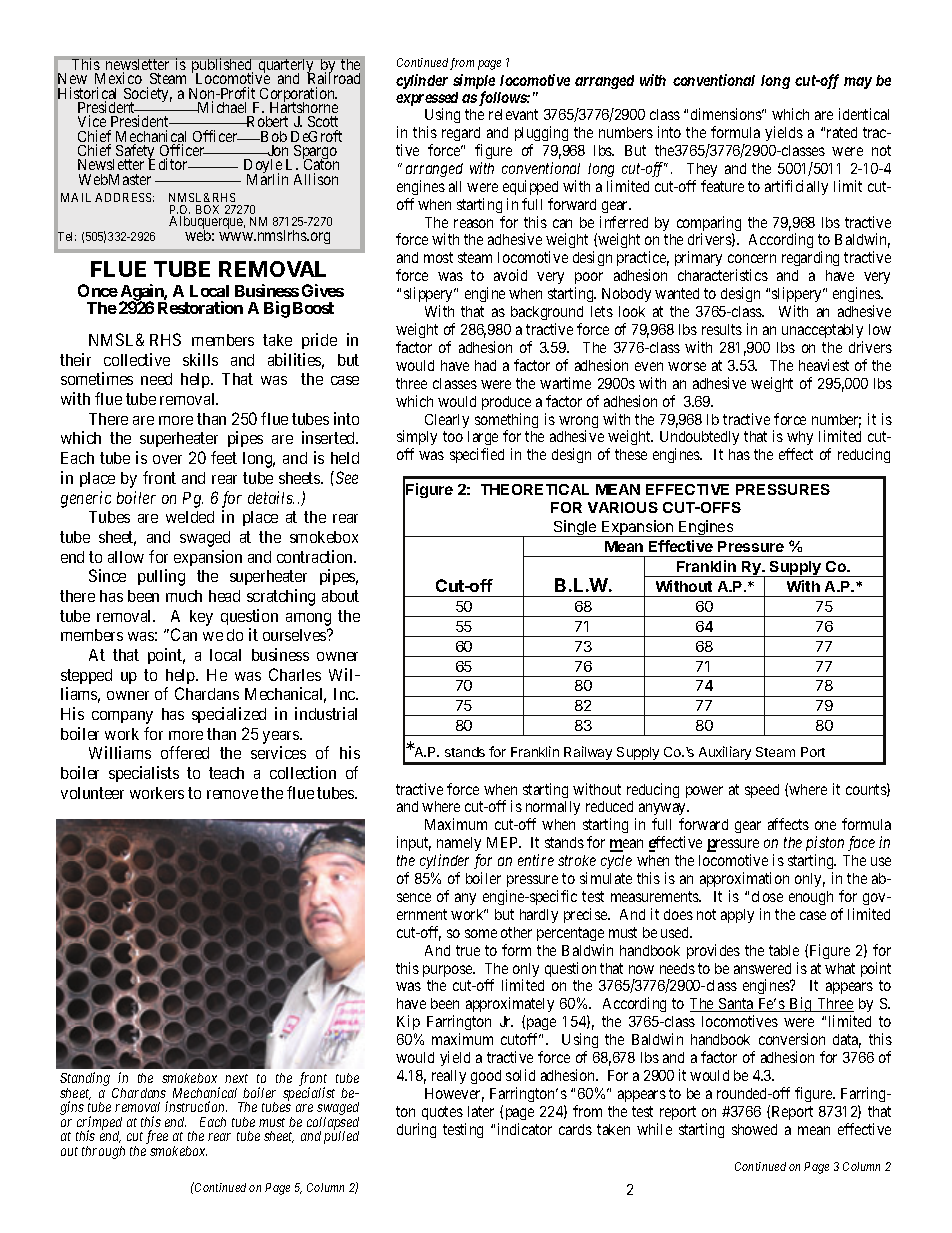 The image size is (952, 1233). I want to click on later, so click(481, 1111).
